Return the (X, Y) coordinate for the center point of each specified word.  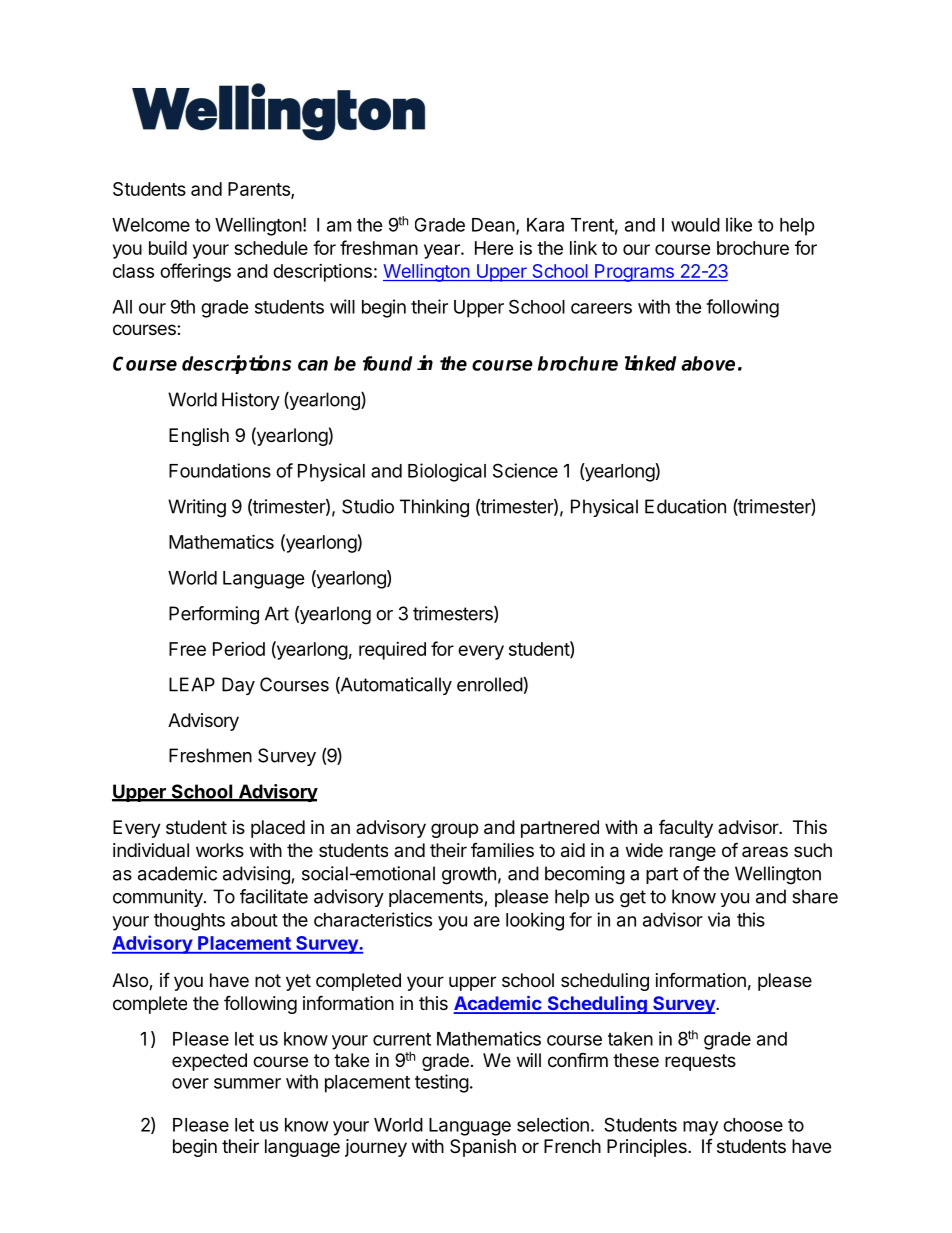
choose (753, 1125)
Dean (493, 225)
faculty (686, 828)
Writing (197, 508)
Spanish (483, 1148)
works (220, 850)
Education (685, 506)
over (190, 1083)
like (739, 224)
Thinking (434, 508)
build (168, 247)
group (454, 830)
